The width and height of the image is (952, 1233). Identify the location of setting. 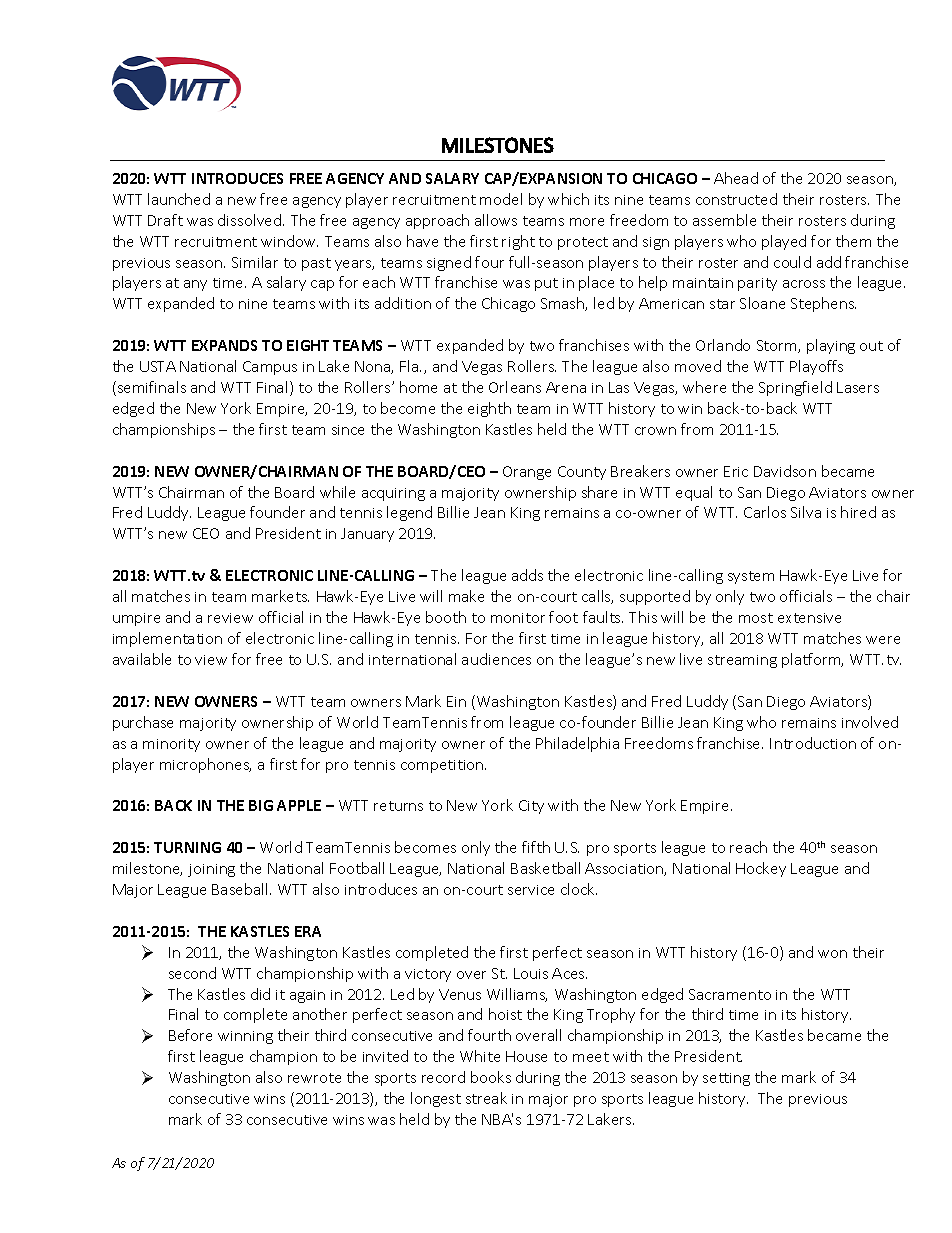
(726, 1079).
